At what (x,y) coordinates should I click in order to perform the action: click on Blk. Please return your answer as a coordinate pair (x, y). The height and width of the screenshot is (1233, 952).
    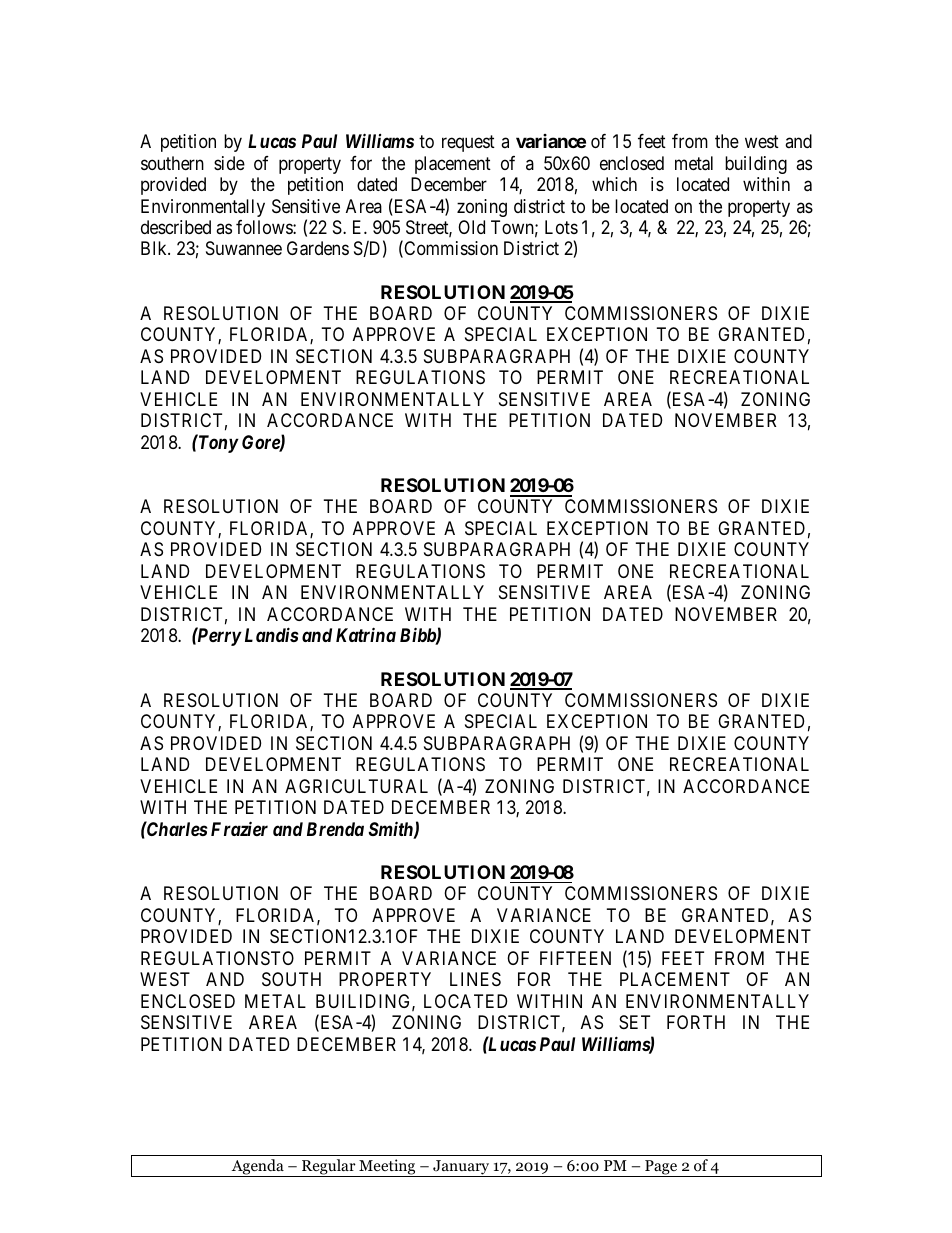
    Looking at the image, I should click on (155, 248).
